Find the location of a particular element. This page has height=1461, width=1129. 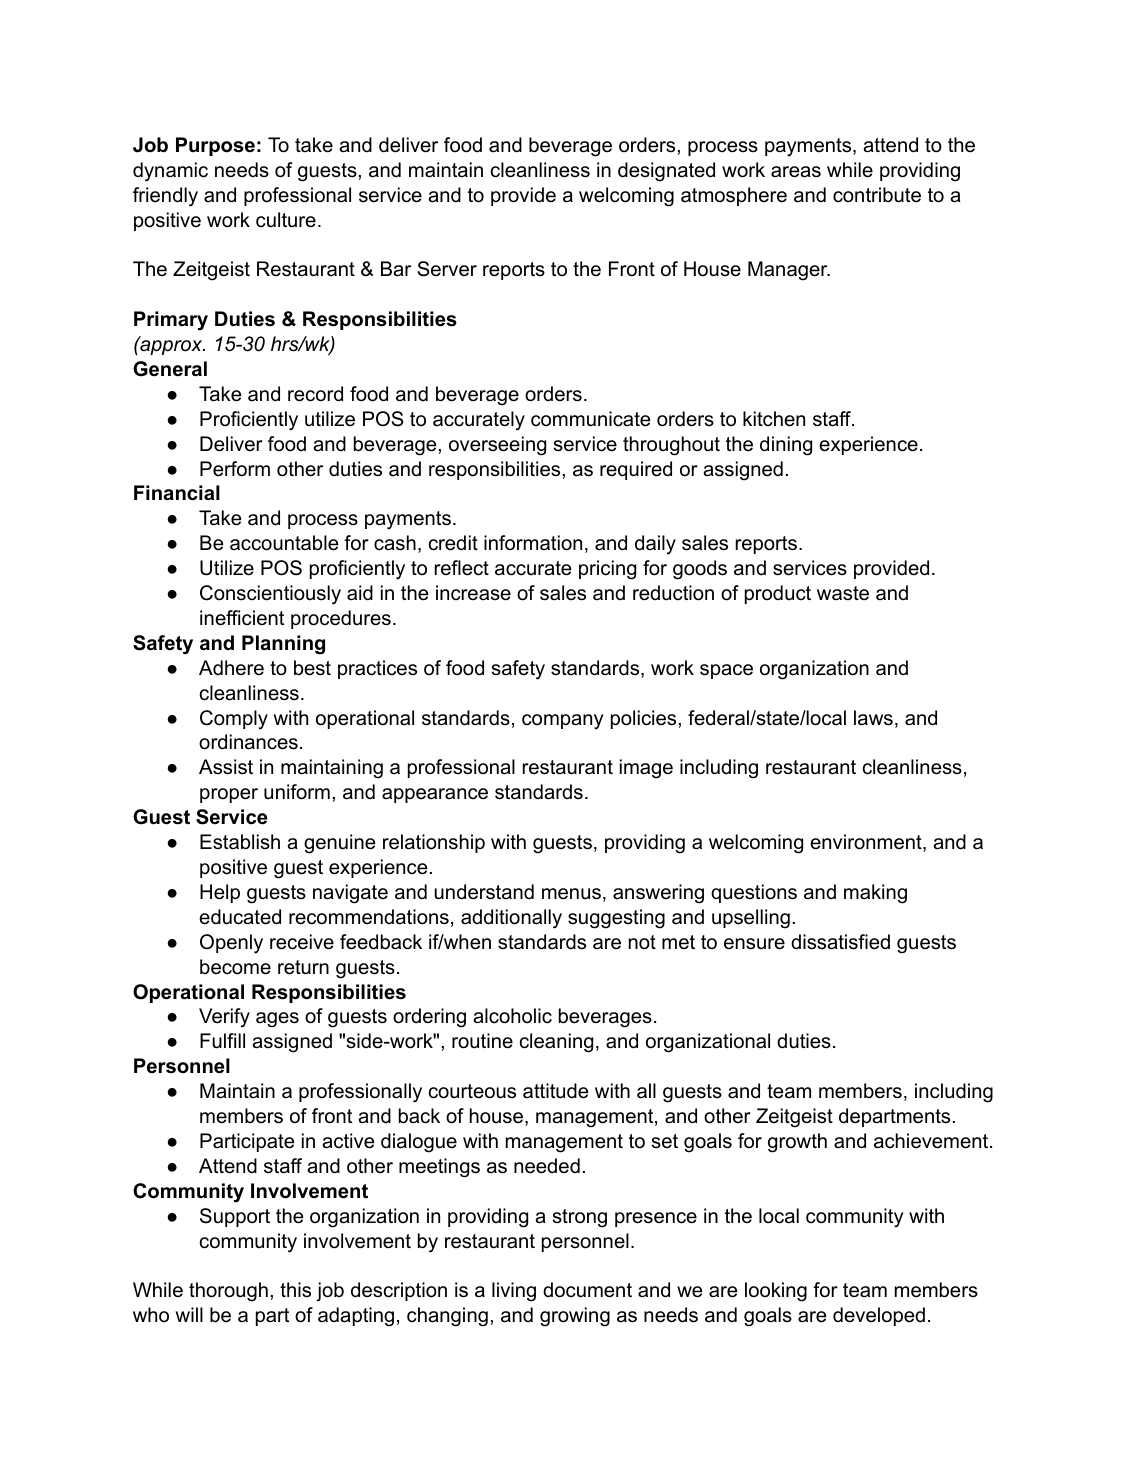

Establish is located at coordinates (240, 842).
